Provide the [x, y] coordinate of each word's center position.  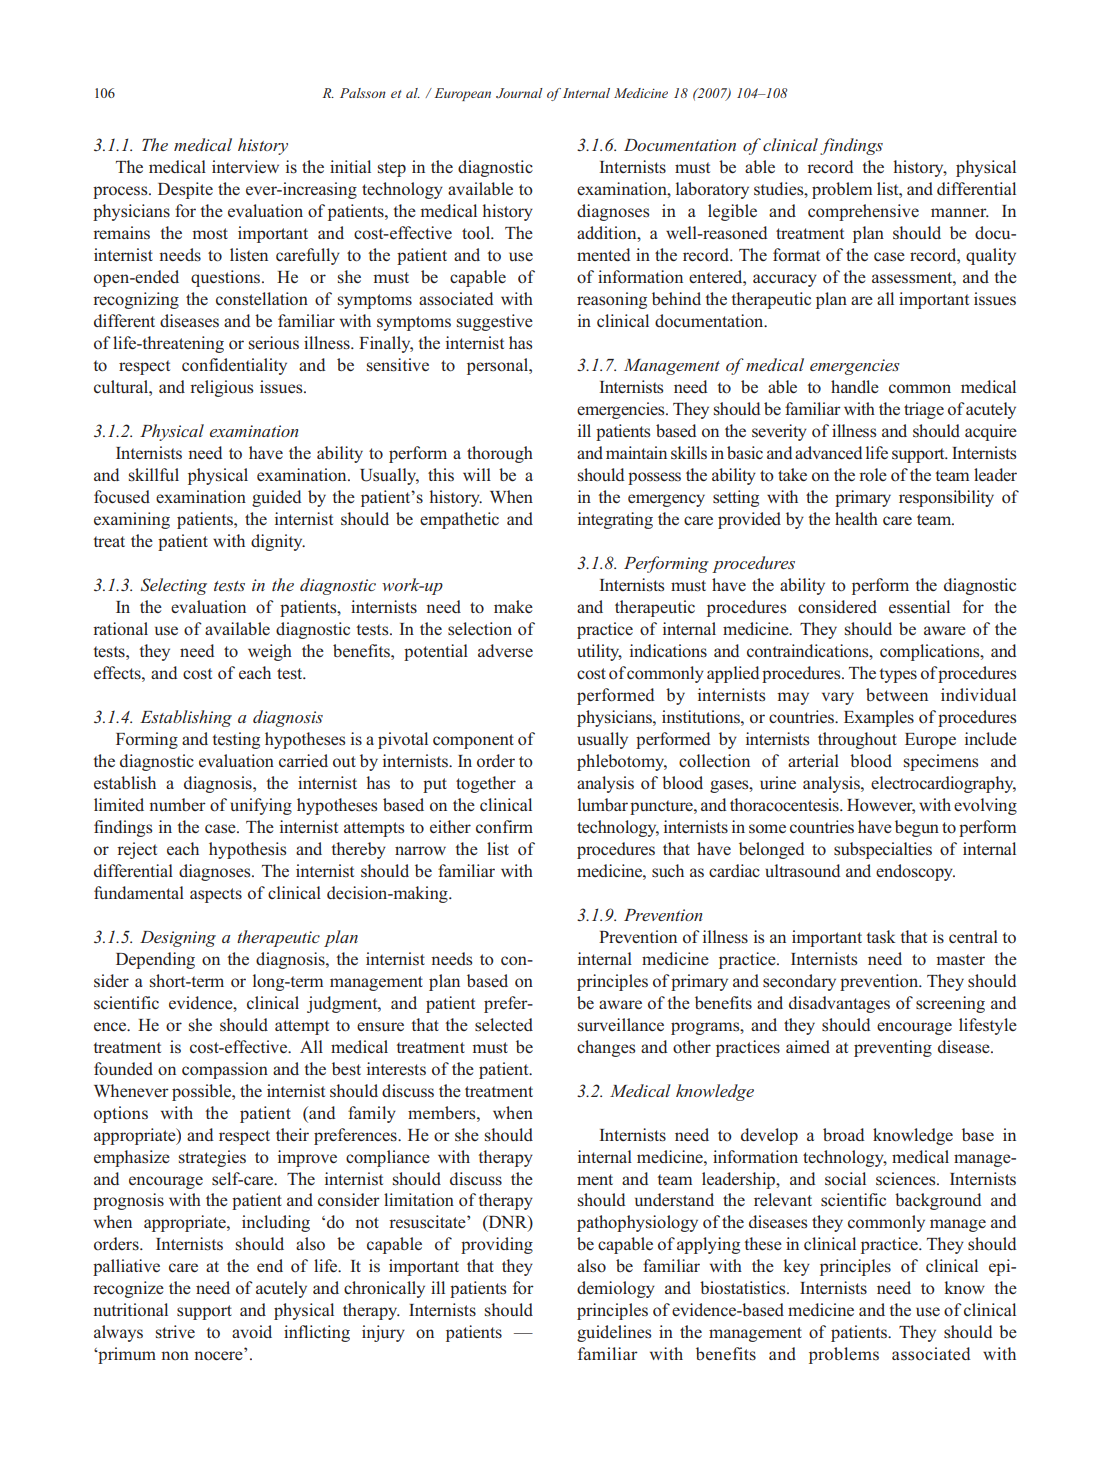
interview [245, 167]
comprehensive [863, 212]
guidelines [614, 1333]
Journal [519, 93]
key [797, 1267]
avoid [252, 1332]
